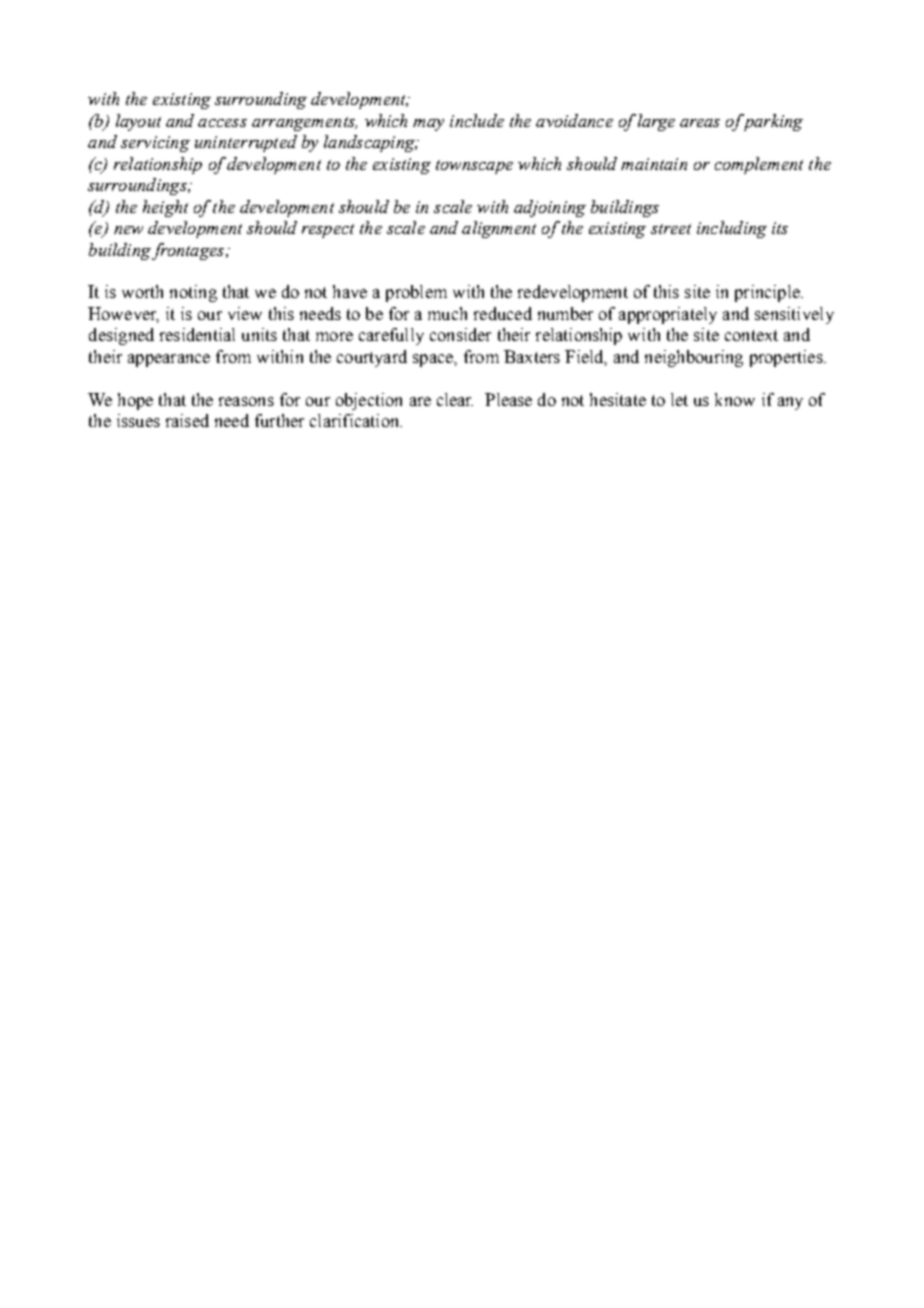 This image has width=924, height=1308. Describe the element at coordinates (245, 313) in the image. I see `view` at that location.
